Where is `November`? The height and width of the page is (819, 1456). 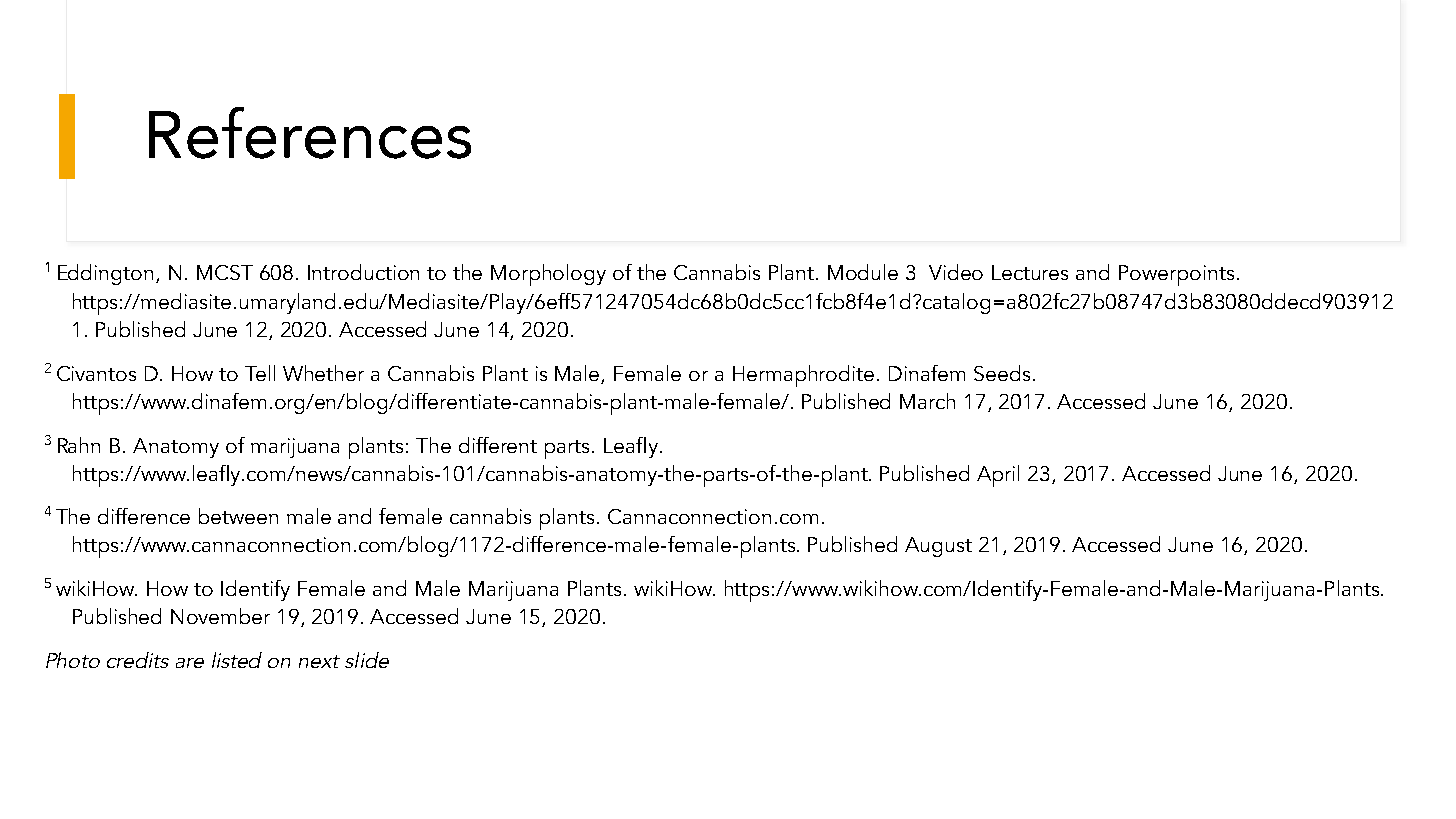 November is located at coordinates (220, 616).
